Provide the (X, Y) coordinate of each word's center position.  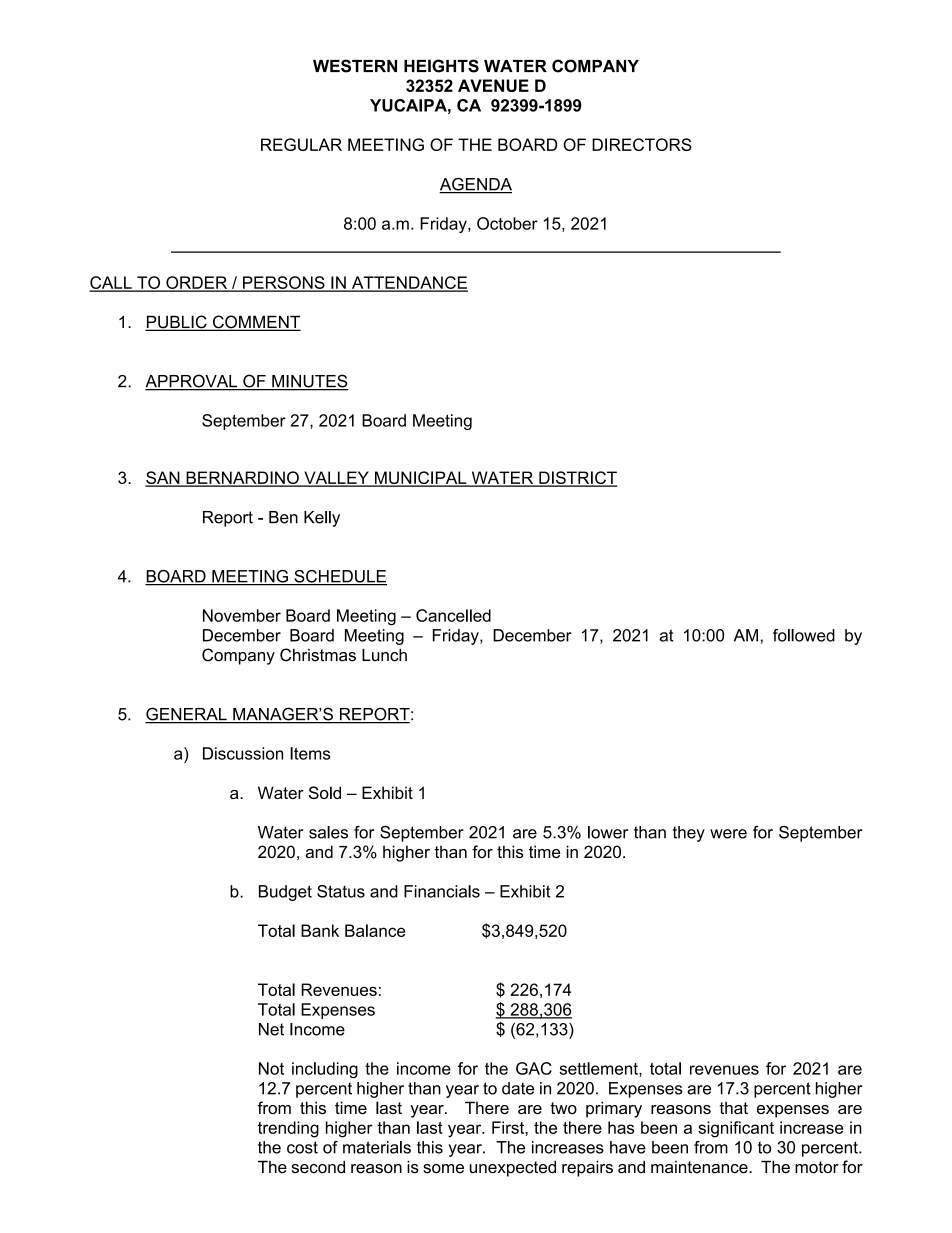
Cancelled (453, 615)
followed (804, 635)
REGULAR (301, 144)
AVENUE (493, 85)
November (242, 615)
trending (288, 1129)
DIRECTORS (642, 144)
